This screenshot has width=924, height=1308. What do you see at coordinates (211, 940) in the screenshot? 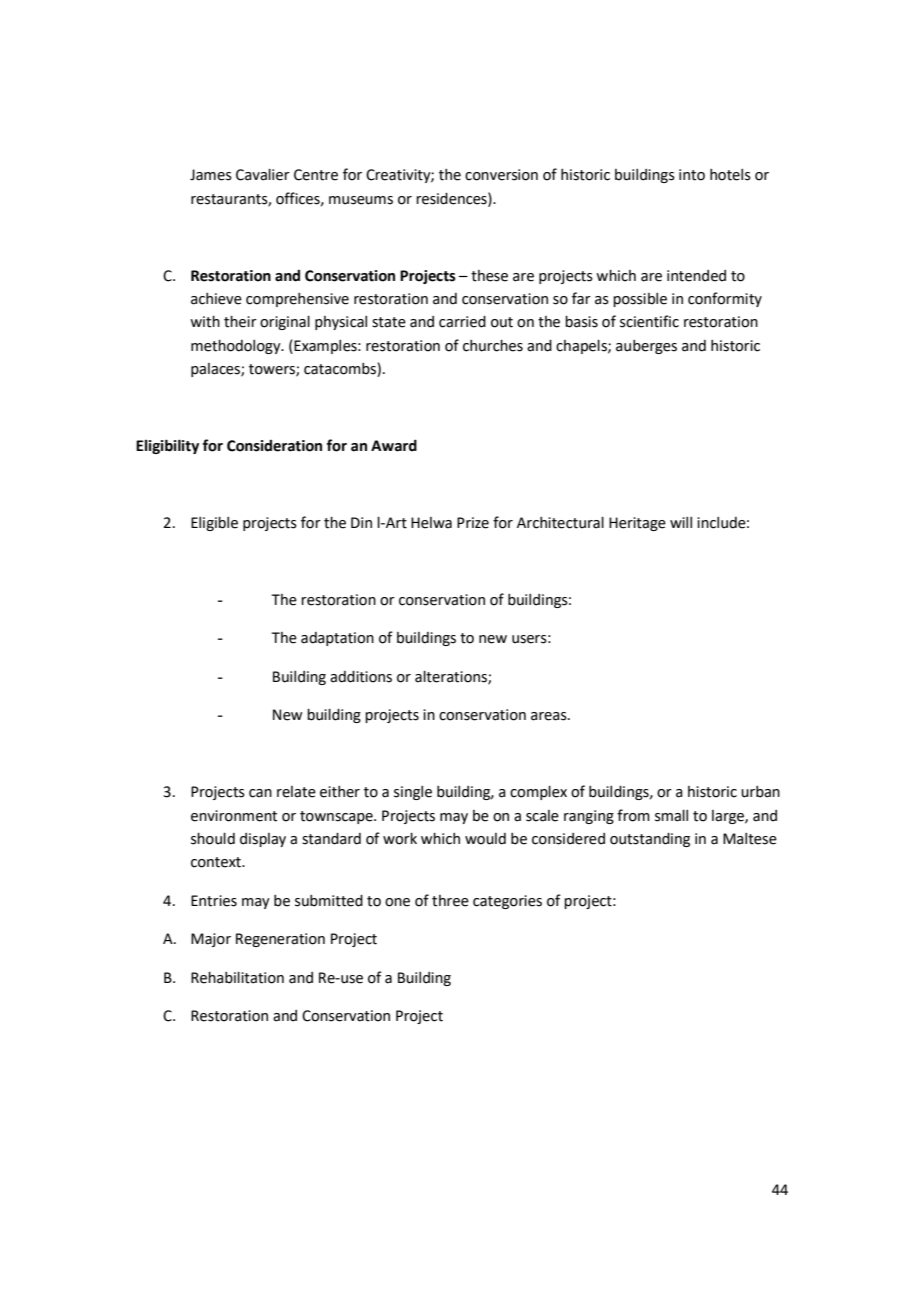
I see `Major` at bounding box center [211, 940].
